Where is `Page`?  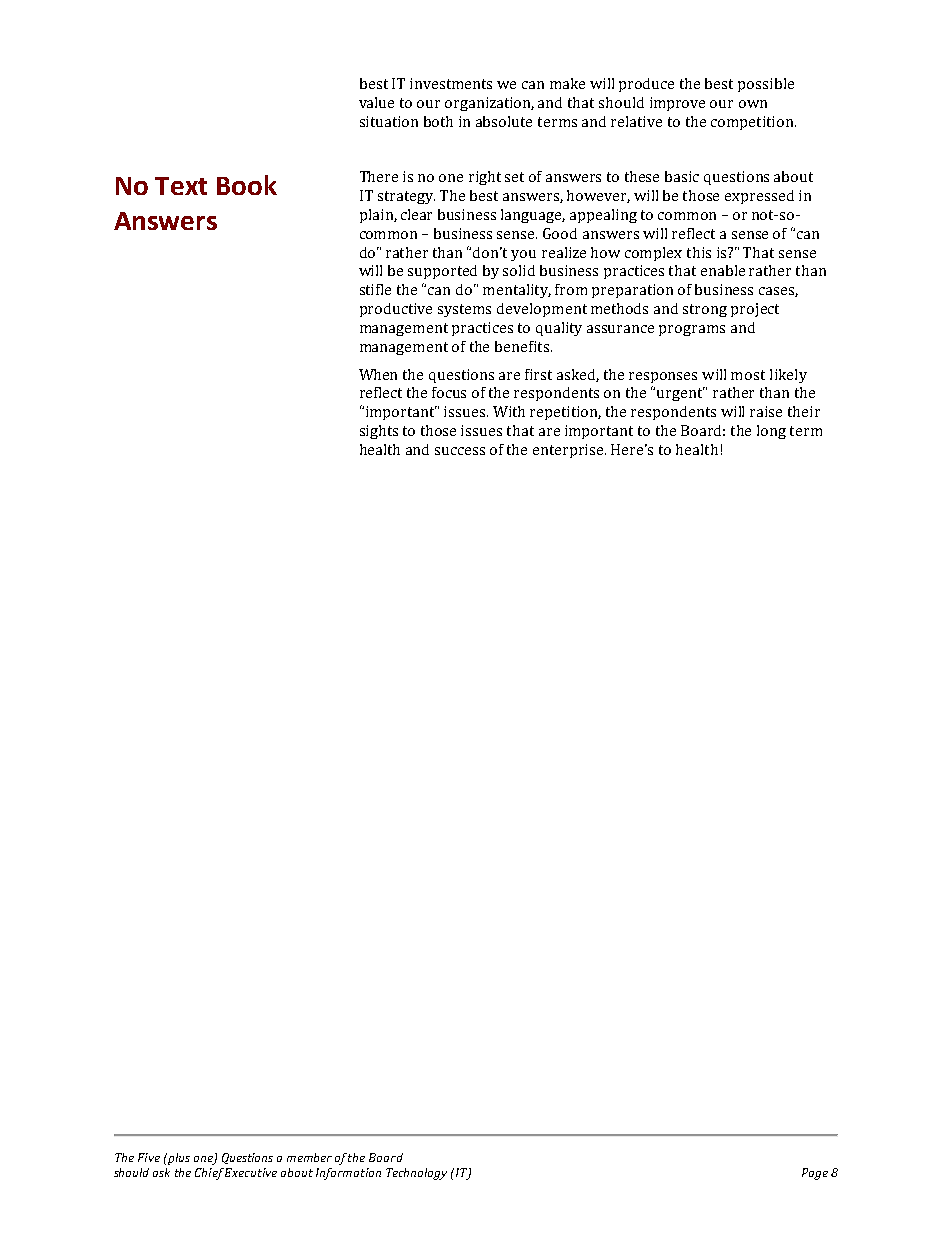
Page is located at coordinates (815, 1174).
